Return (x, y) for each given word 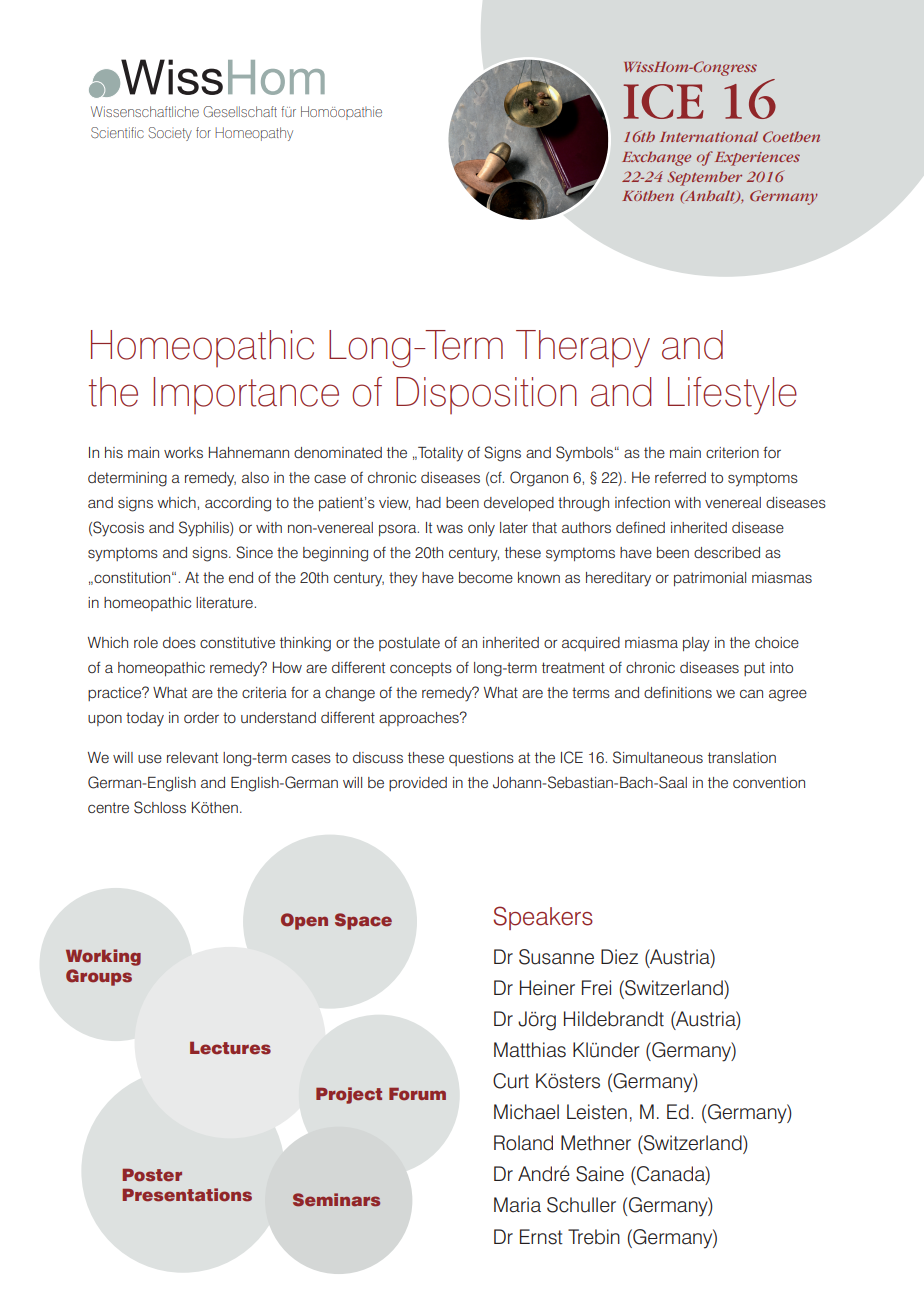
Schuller (581, 1205)
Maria (517, 1205)
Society (170, 134)
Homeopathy (254, 134)
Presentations (187, 1195)
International (709, 136)
